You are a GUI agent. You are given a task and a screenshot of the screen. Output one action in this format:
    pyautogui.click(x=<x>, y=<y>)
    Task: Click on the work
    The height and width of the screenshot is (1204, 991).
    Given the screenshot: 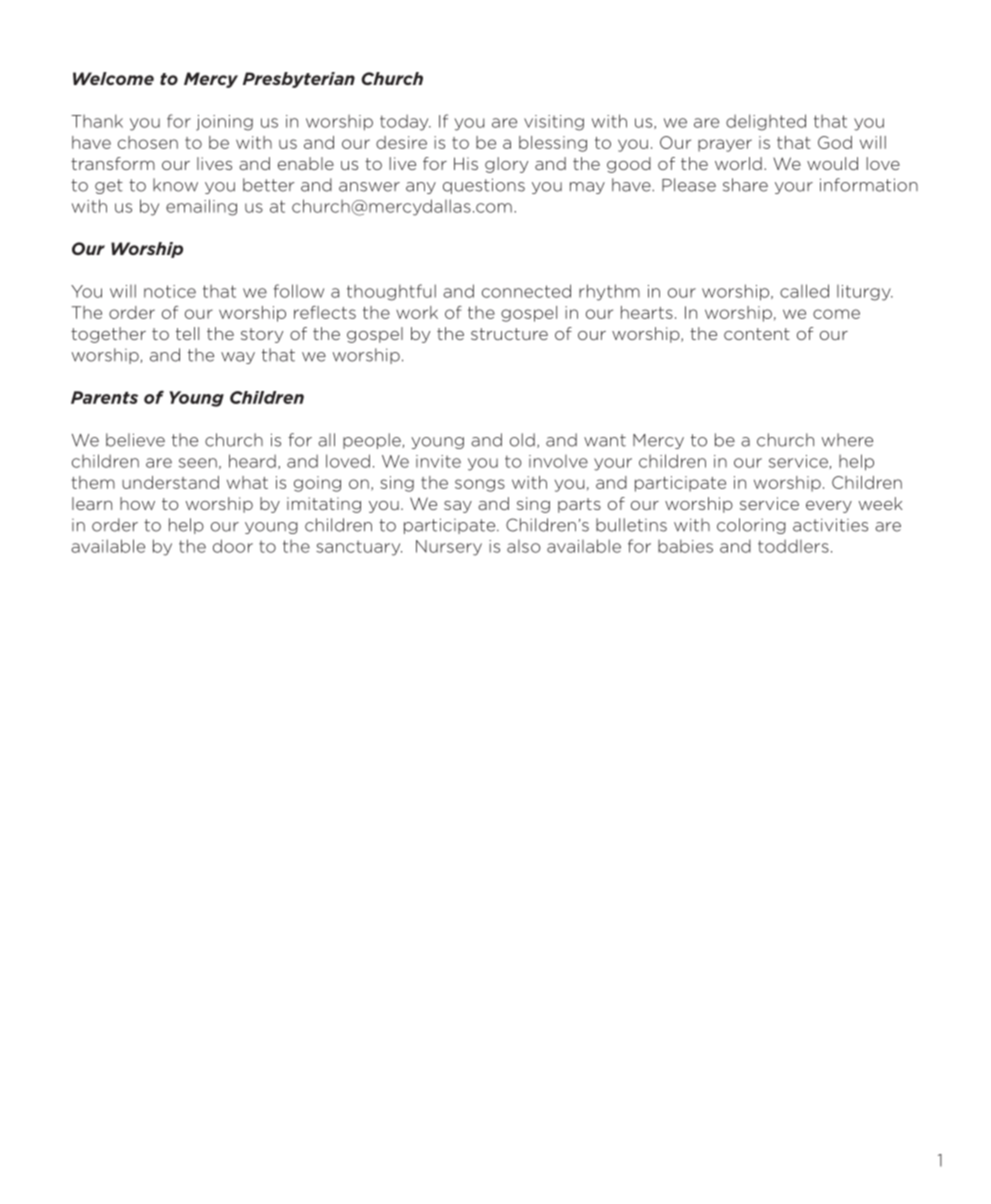 What is the action you would take?
    pyautogui.click(x=417, y=312)
